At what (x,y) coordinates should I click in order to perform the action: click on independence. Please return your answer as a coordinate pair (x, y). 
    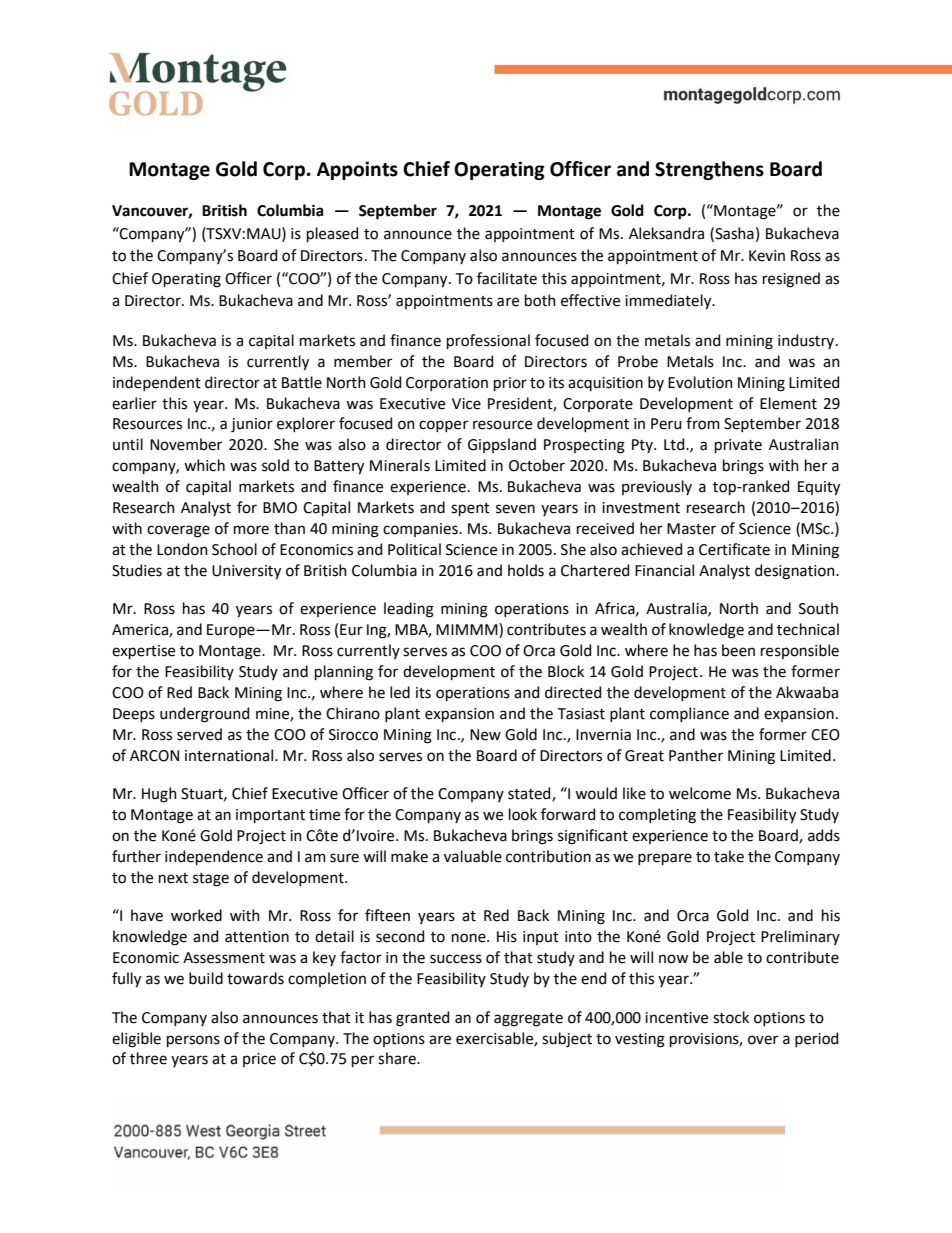
    Looking at the image, I should click on (214, 857).
